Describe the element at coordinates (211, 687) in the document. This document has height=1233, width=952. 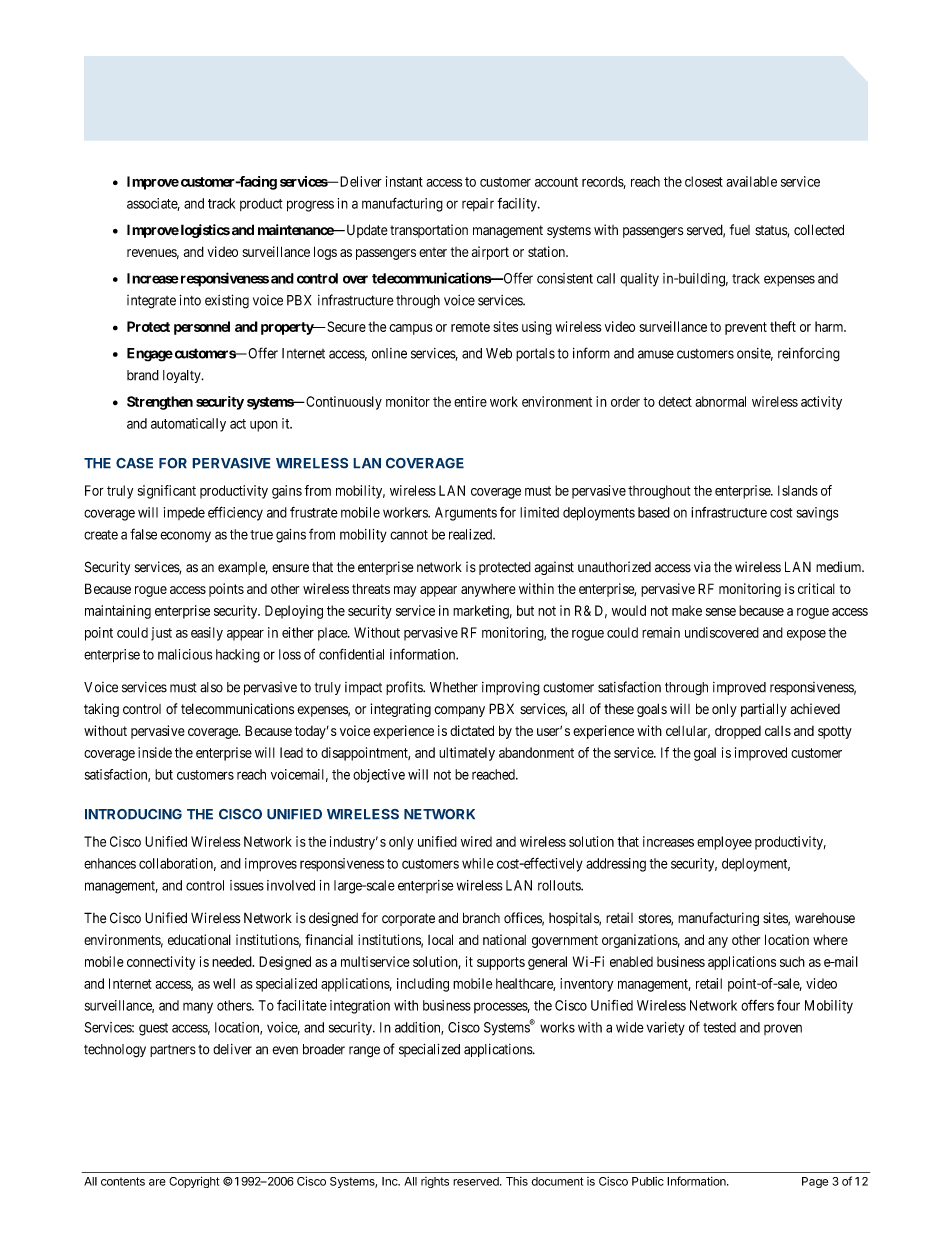
I see `also` at that location.
